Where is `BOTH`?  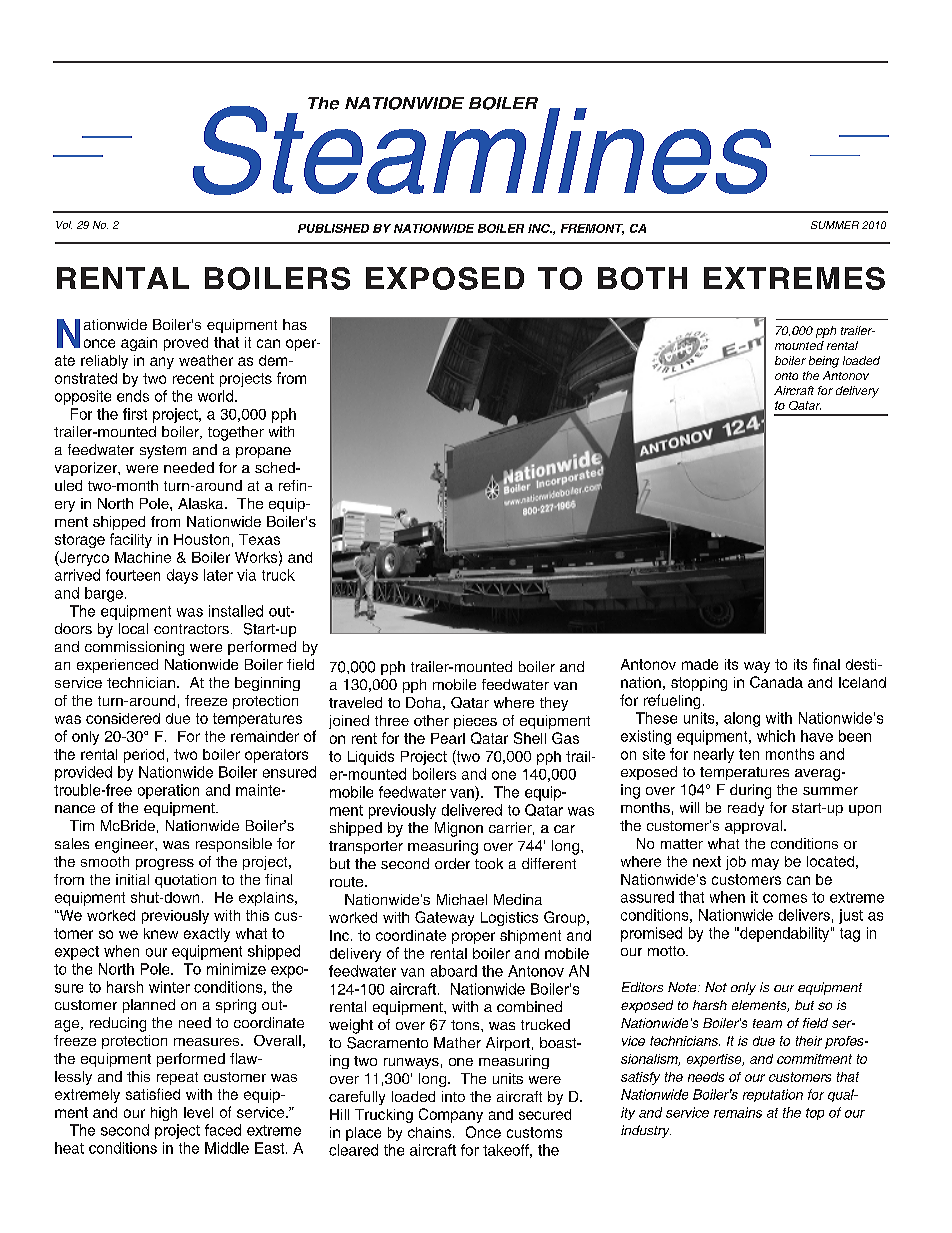
BOTH is located at coordinates (642, 278).
